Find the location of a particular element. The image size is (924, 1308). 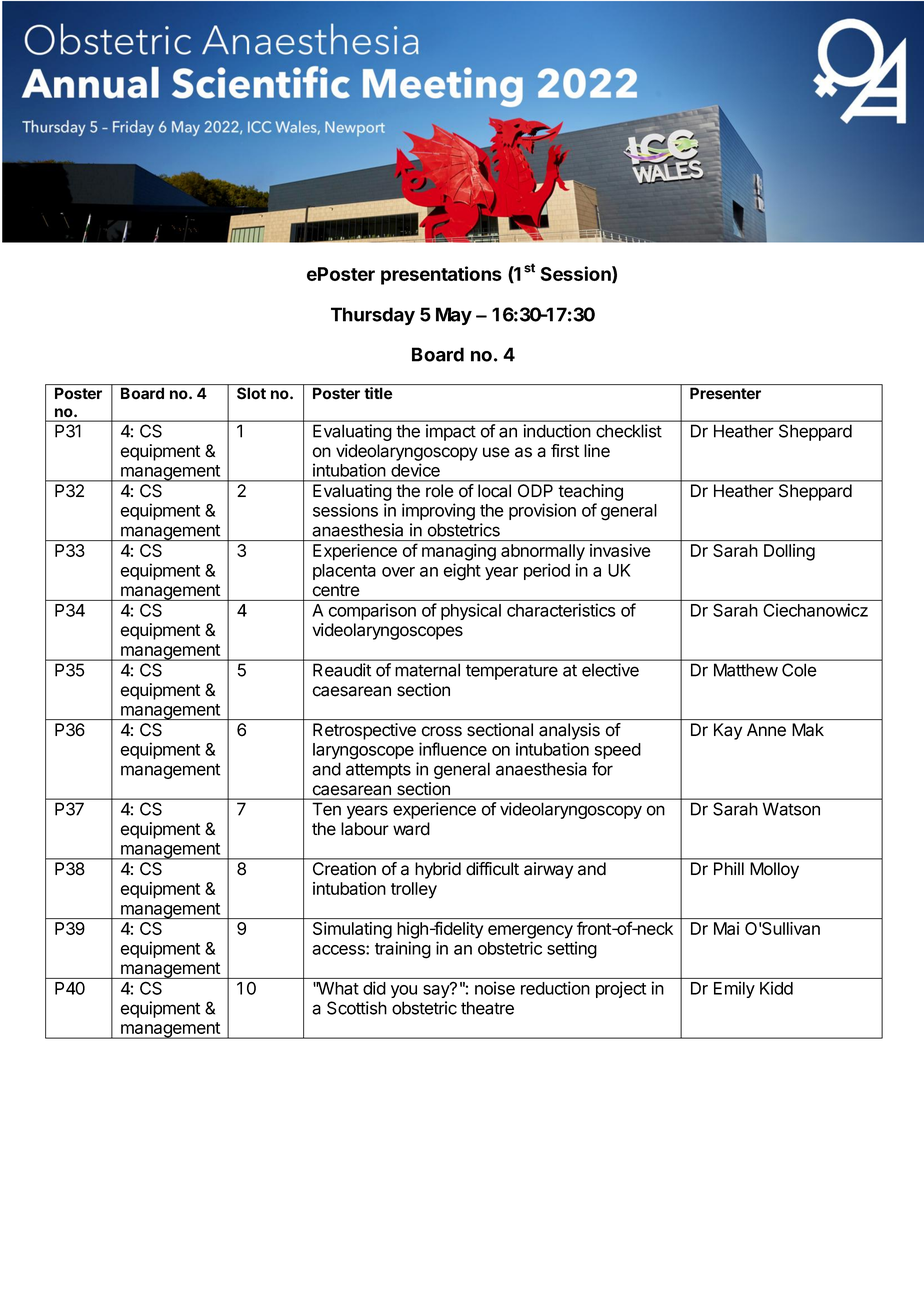

reduction is located at coordinates (555, 988).
